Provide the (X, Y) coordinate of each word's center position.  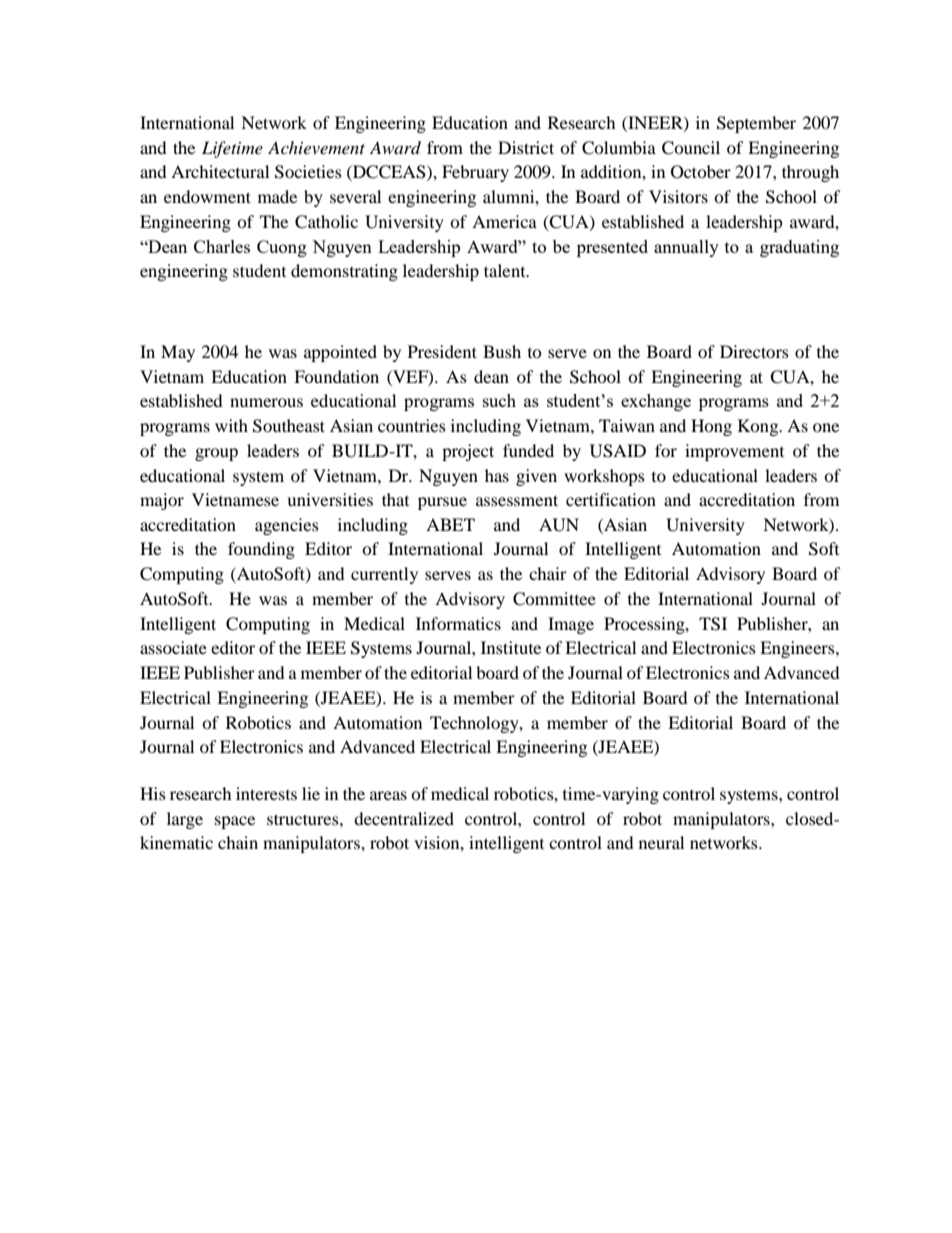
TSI (713, 624)
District (526, 147)
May (178, 353)
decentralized (404, 818)
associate (173, 647)
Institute (511, 647)
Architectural (220, 171)
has (497, 475)
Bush (502, 351)
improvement (734, 452)
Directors (754, 351)
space (235, 822)
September (756, 124)
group (216, 454)
